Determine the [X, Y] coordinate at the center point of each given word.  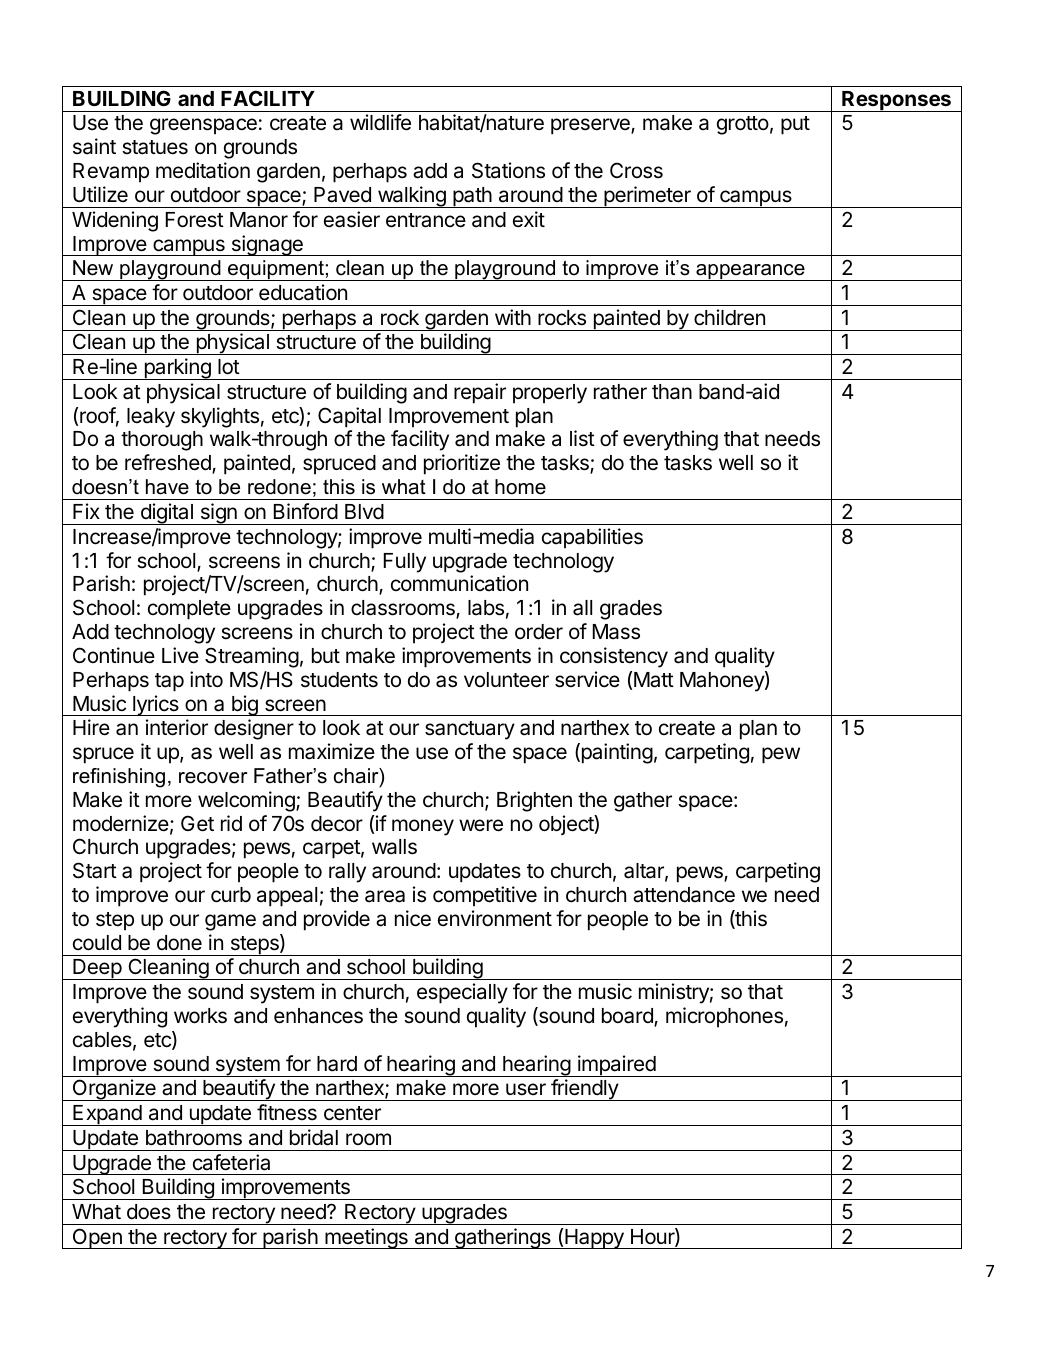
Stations [508, 170]
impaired [616, 1066]
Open [97, 1238]
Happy [594, 1239]
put [795, 125]
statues [155, 147]
